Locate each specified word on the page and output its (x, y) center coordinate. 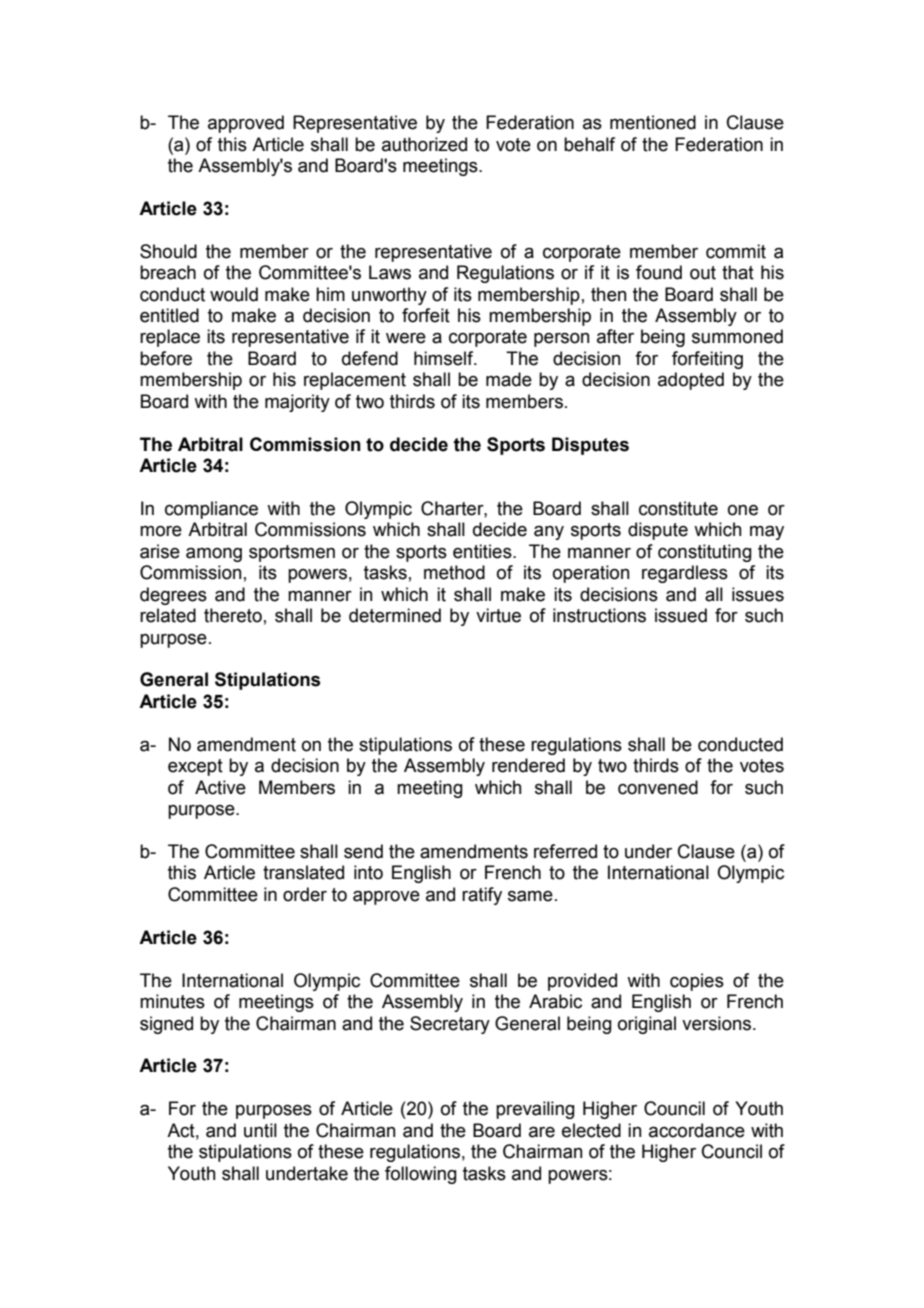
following (421, 1175)
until (260, 1130)
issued (681, 615)
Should (168, 251)
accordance (697, 1130)
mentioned (653, 122)
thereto (233, 615)
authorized (424, 144)
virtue (498, 615)
